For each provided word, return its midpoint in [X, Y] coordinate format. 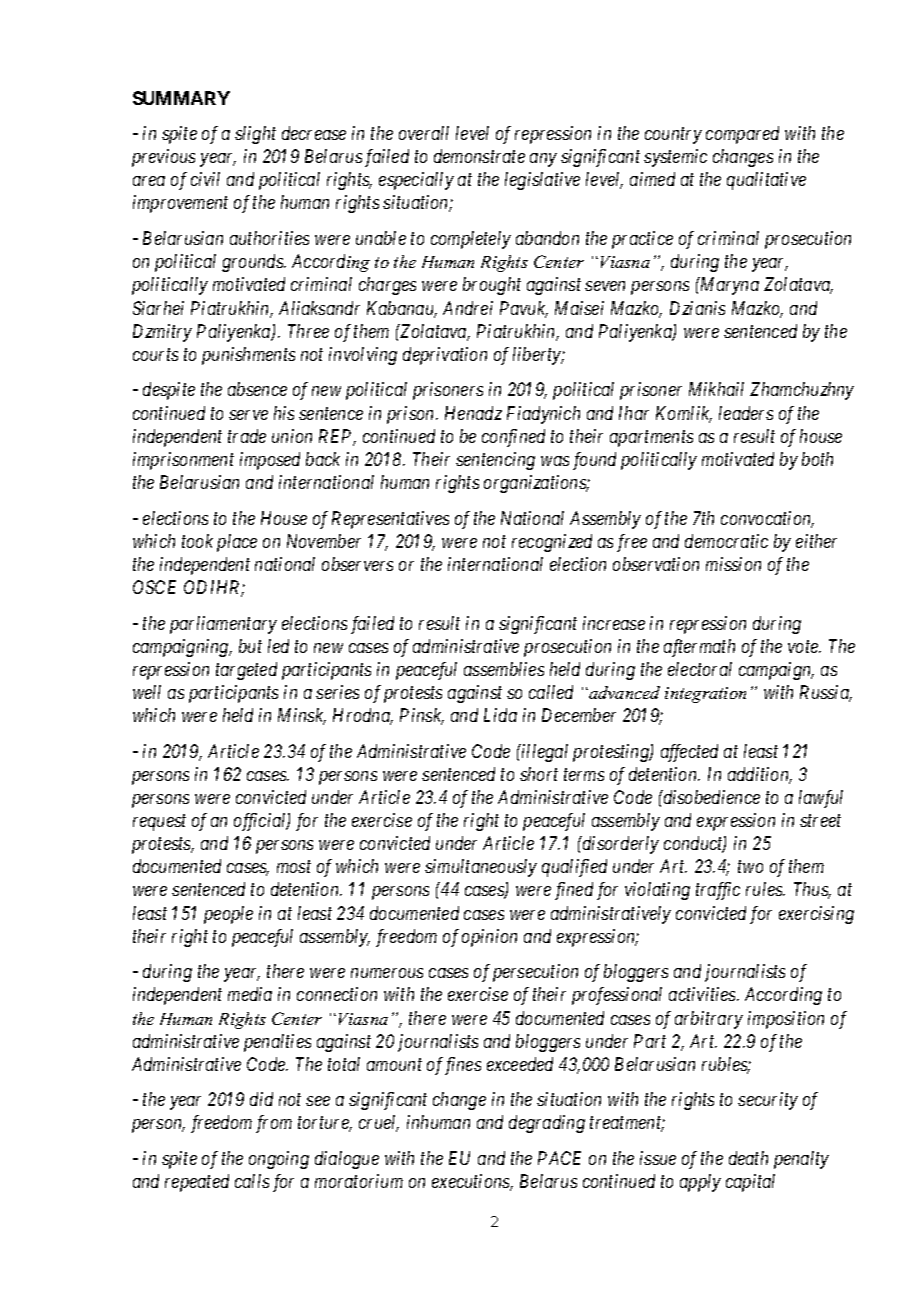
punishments [248, 356]
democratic [726, 541]
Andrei [468, 308]
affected [689, 753]
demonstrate [479, 156]
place [237, 543]
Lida [500, 715]
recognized [552, 543]
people [228, 915]
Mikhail [716, 389]
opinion [489, 938]
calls [252, 1181]
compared [742, 135]
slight [255, 135]
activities [703, 994]
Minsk [302, 716]
